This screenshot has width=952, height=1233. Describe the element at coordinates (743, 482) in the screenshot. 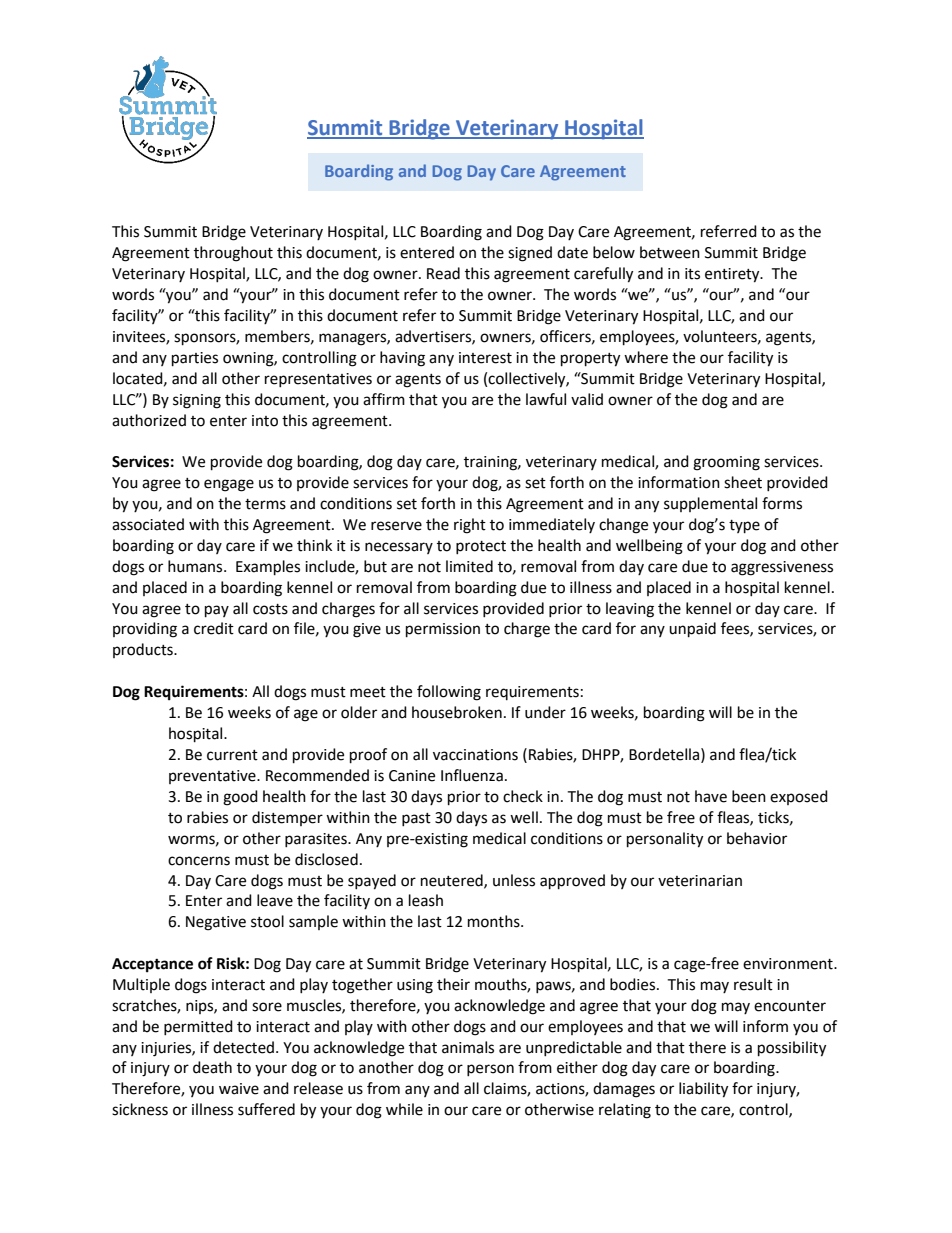

I see `sheet` at that location.
